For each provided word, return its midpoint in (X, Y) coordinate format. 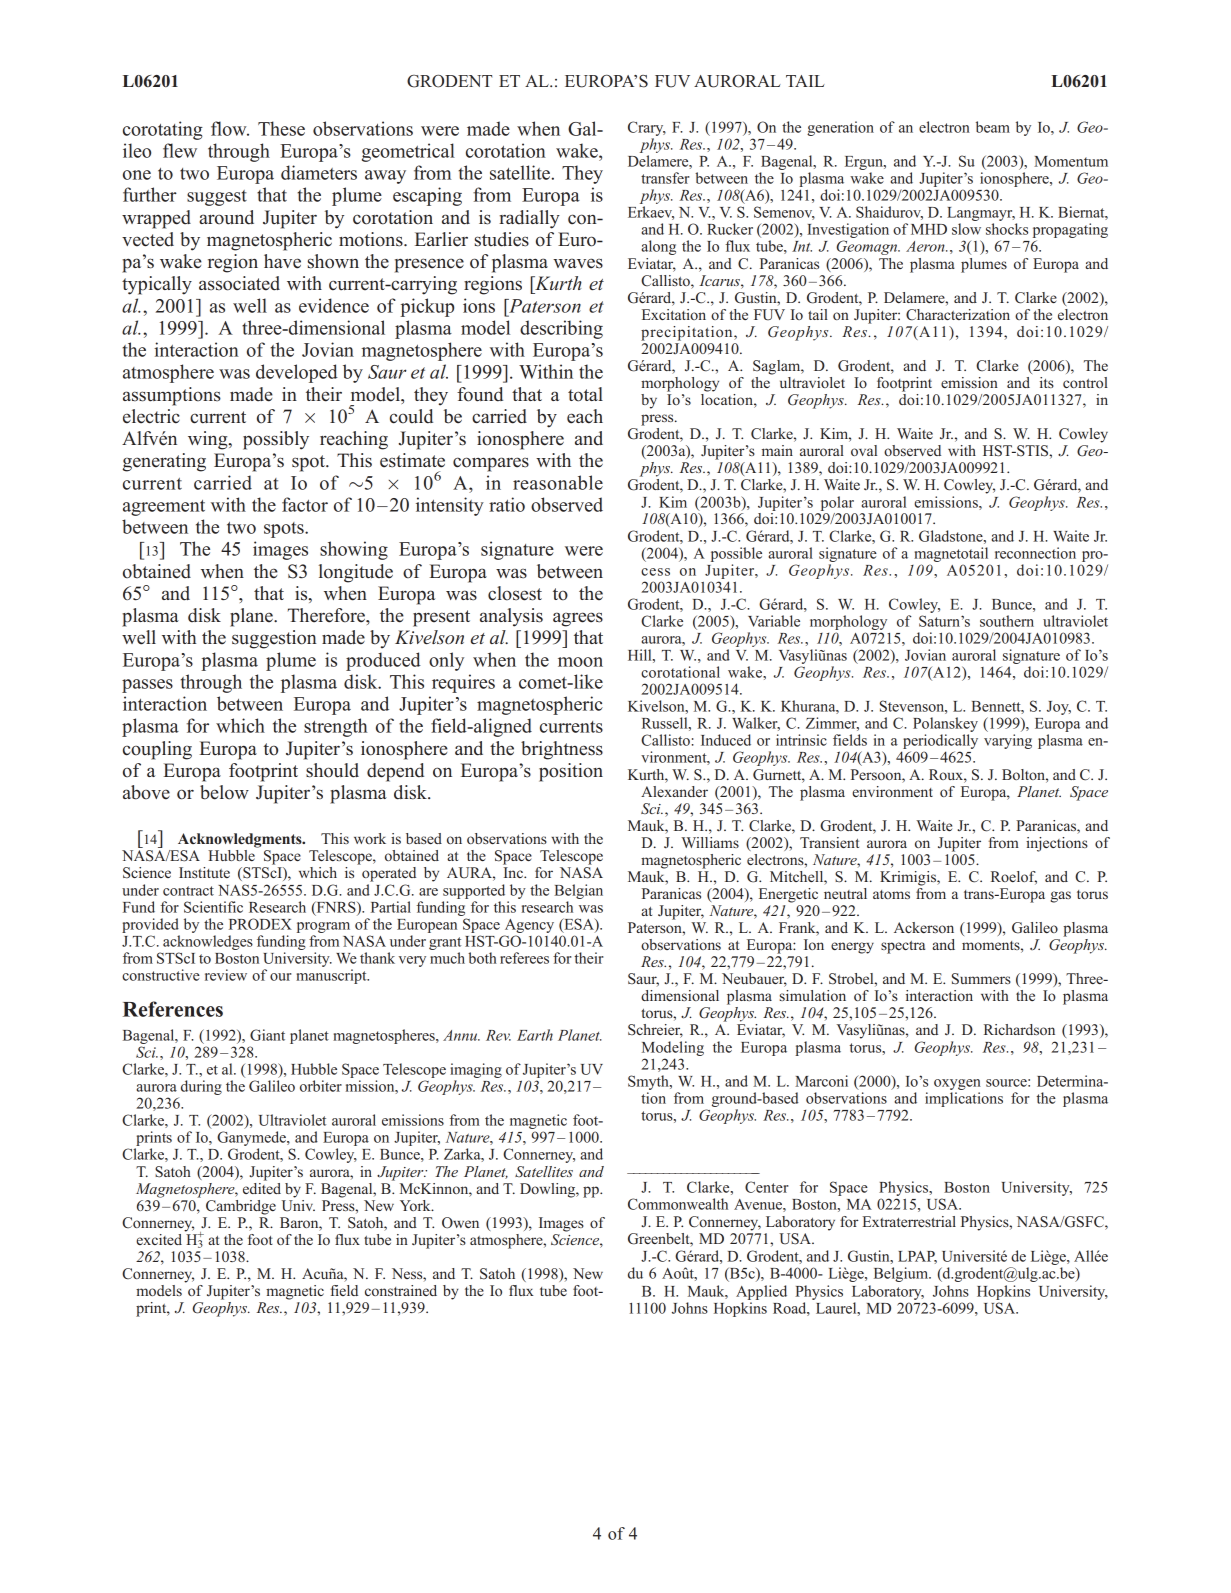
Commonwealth (678, 1204)
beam (993, 127)
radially (529, 219)
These (281, 128)
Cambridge (241, 1207)
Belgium (902, 1274)
